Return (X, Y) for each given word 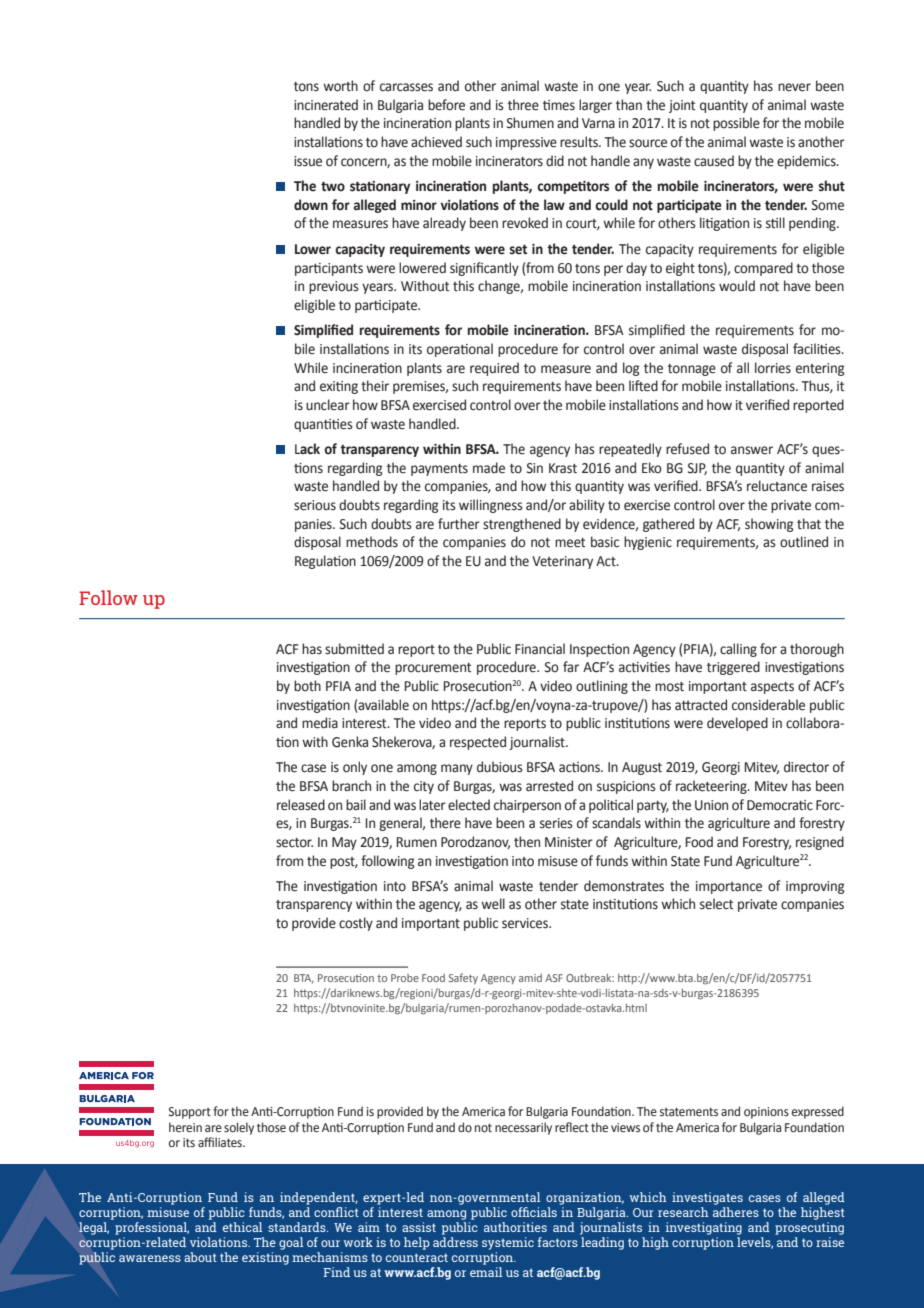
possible (736, 124)
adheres (736, 1212)
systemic (508, 1243)
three (523, 105)
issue (308, 161)
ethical (242, 1227)
